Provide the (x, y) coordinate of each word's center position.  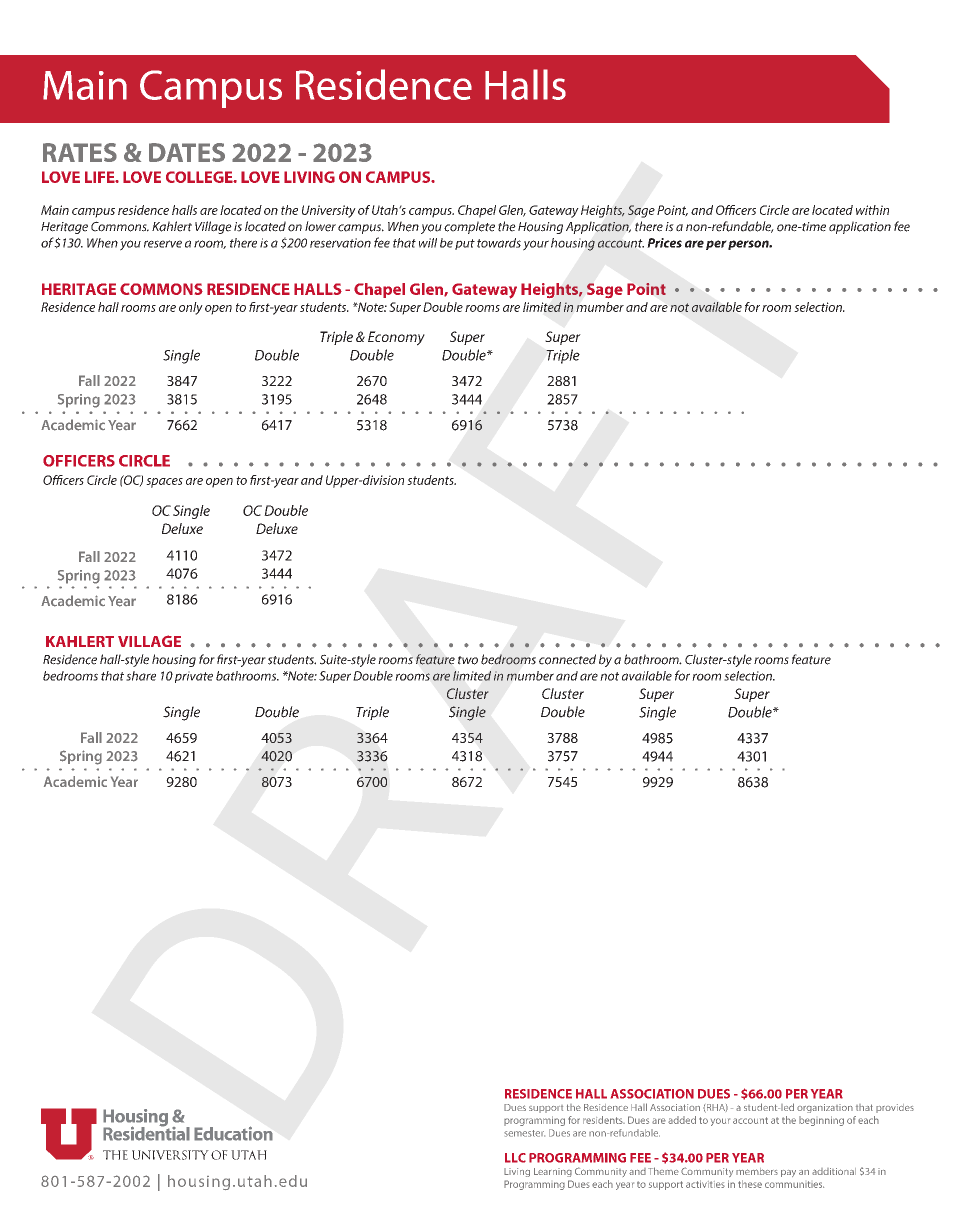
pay (788, 1173)
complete (469, 227)
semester (524, 1133)
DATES (187, 152)
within (872, 210)
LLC (515, 1158)
